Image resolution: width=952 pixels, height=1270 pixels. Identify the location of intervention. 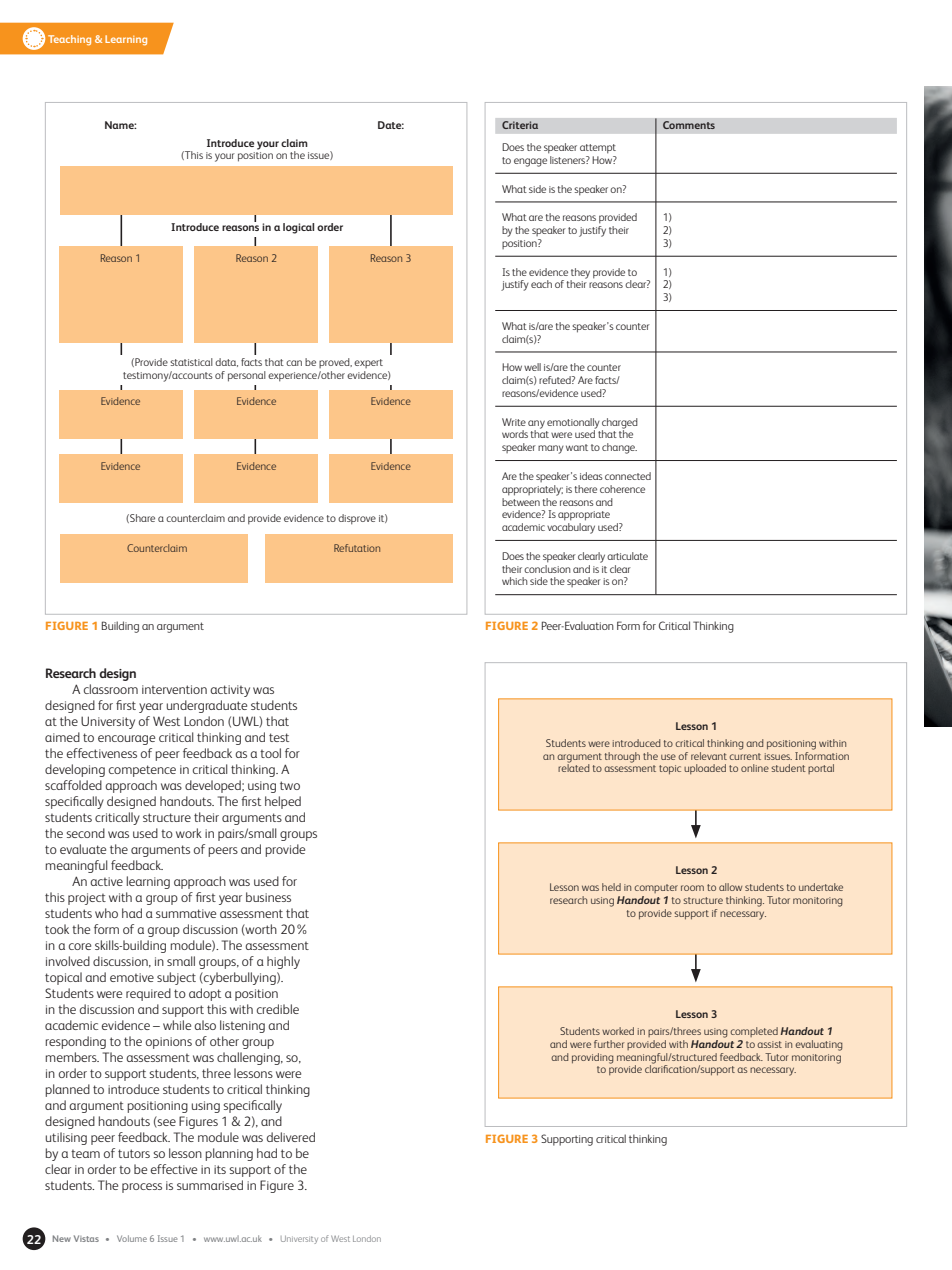
(174, 689).
